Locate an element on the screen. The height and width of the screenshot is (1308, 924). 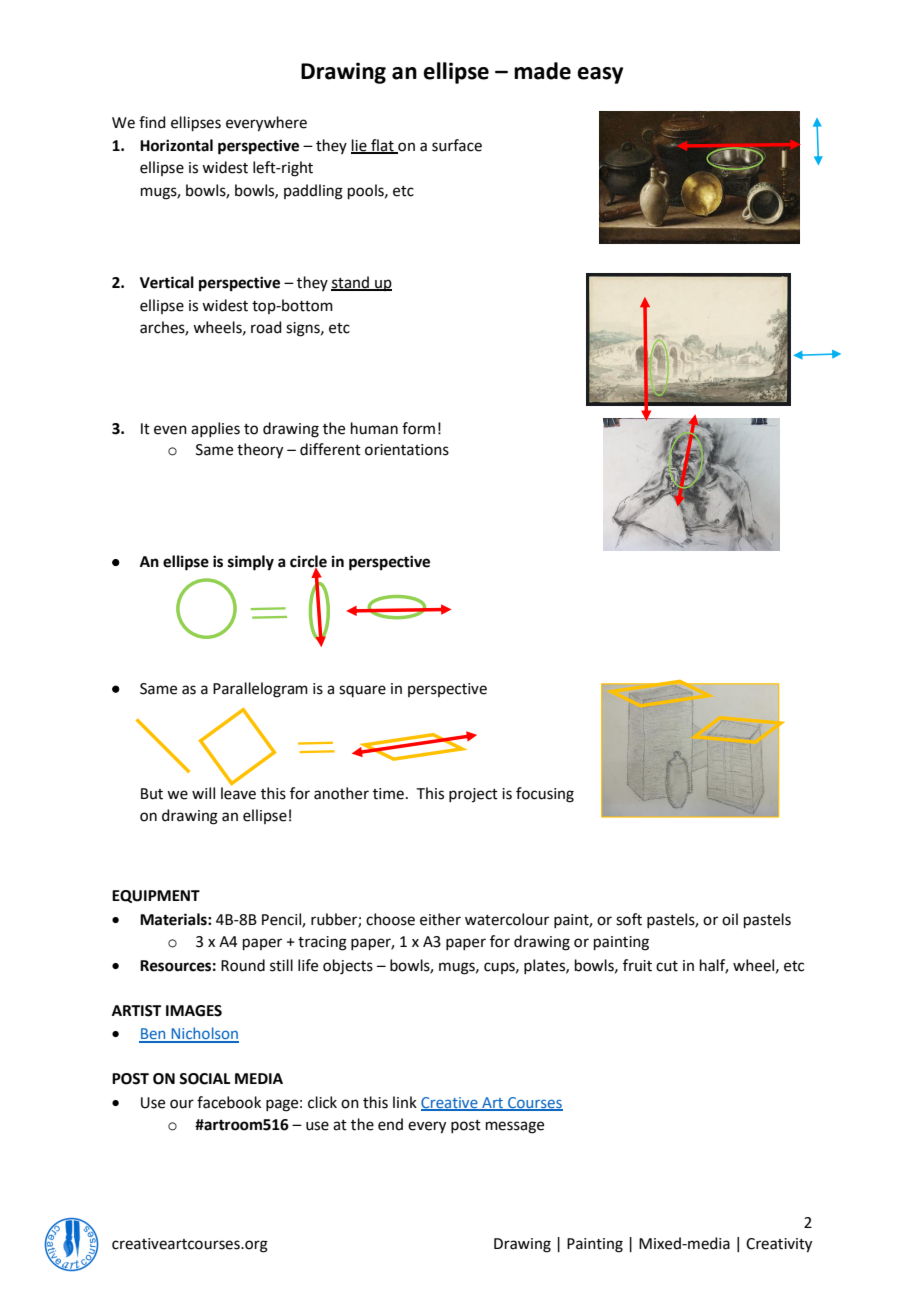
Parallelogram is located at coordinates (260, 690).
